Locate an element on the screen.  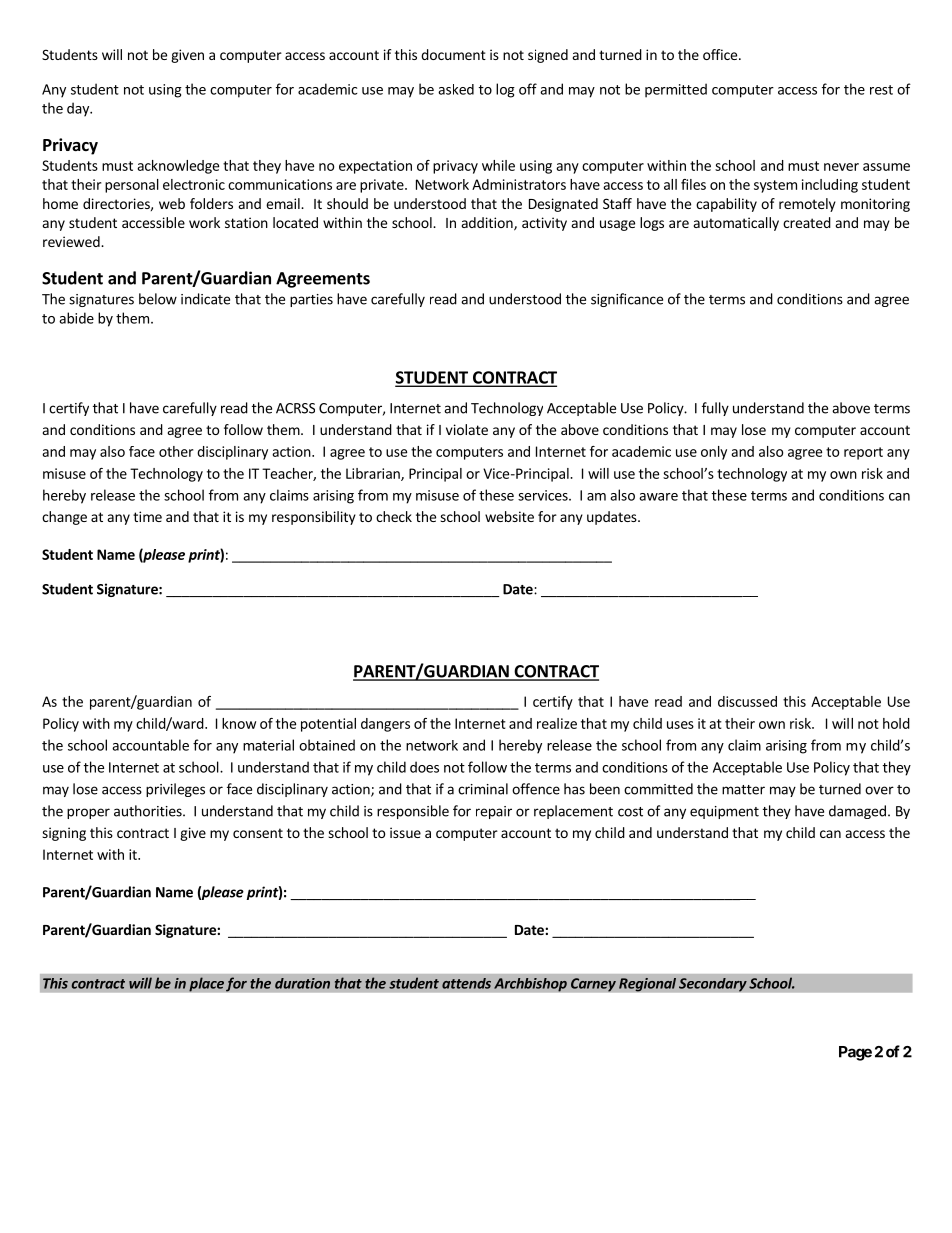
discussed is located at coordinates (747, 701).
